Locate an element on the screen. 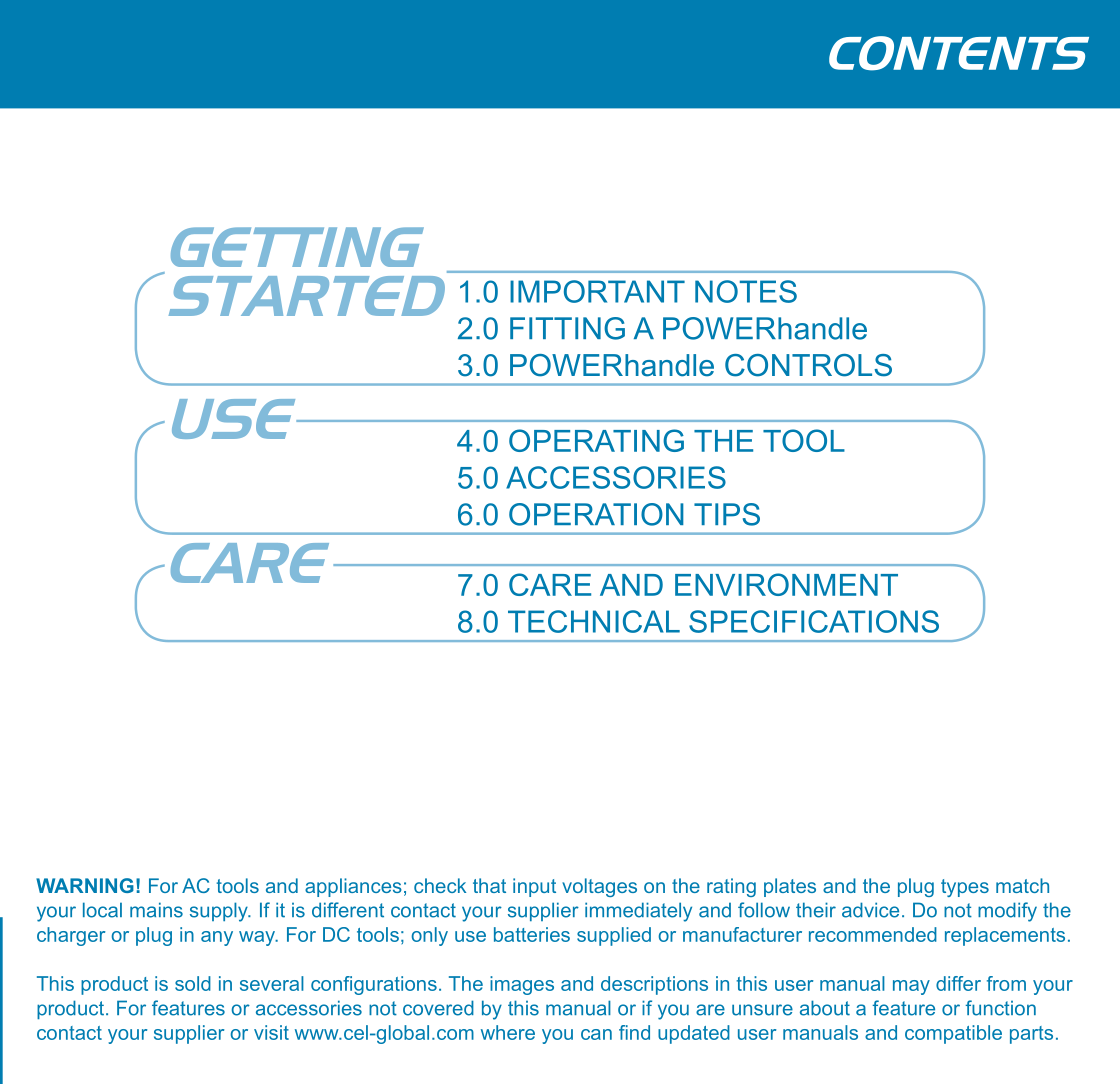 Image resolution: width=1120 pixels, height=1084 pixels. STARTED is located at coordinates (307, 296).
